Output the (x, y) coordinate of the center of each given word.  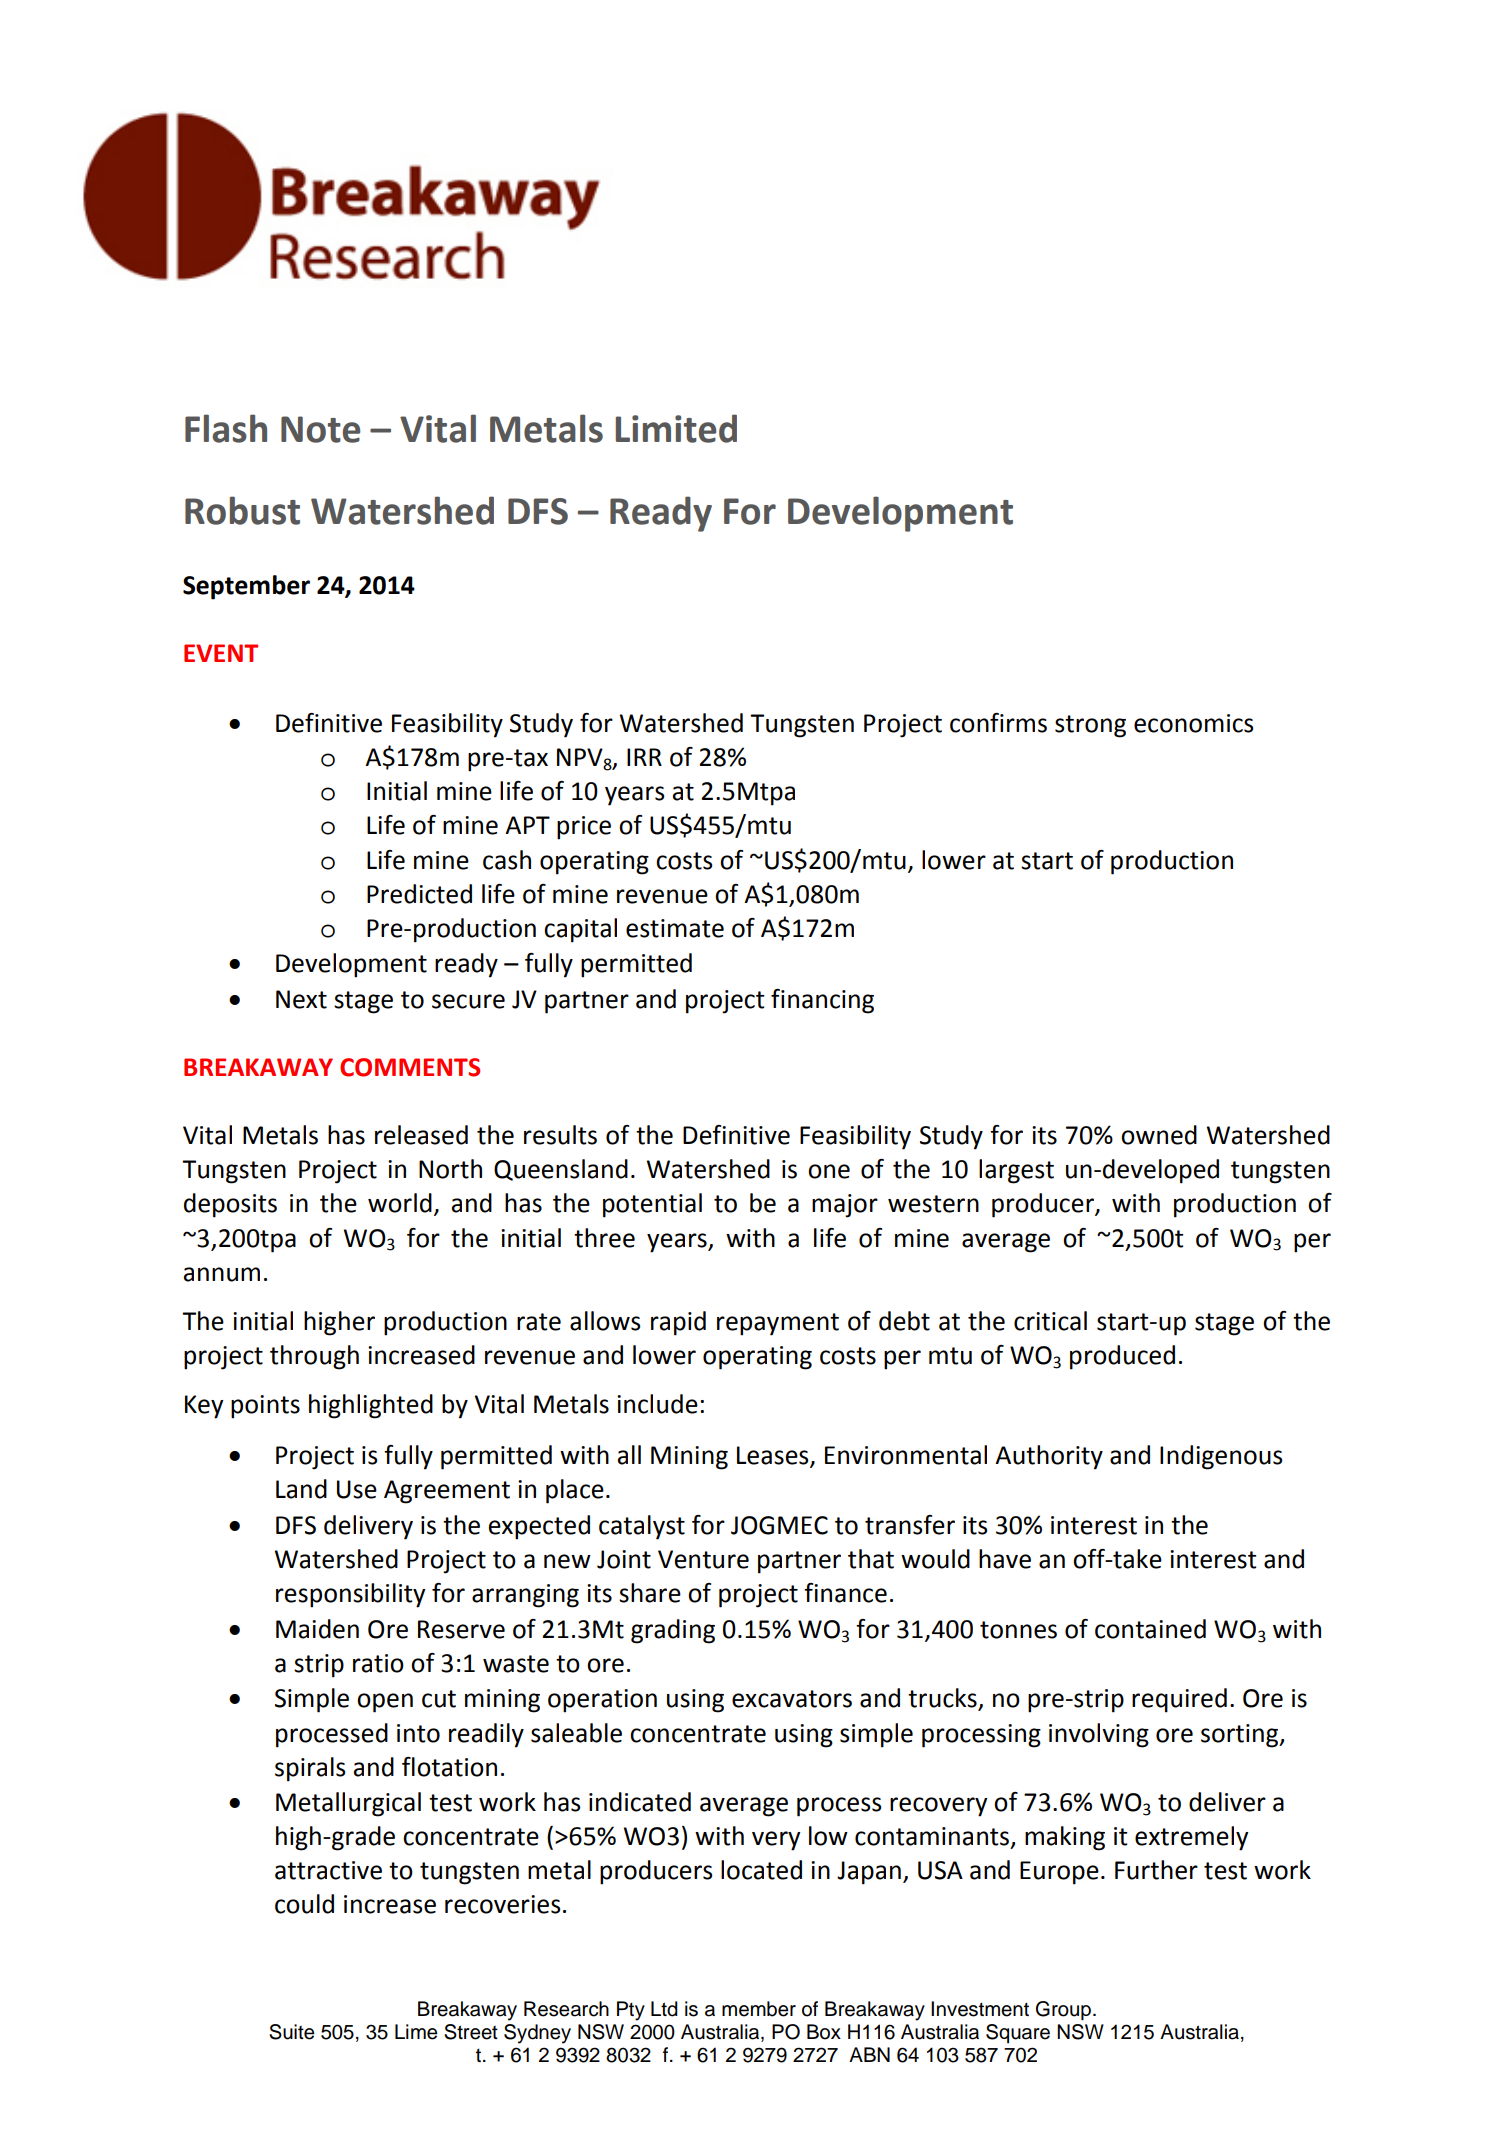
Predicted (419, 894)
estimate (675, 928)
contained (1150, 1629)
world (400, 1203)
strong (1090, 726)
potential (652, 1205)
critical (1050, 1321)
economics (1194, 723)
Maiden (317, 1629)
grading (673, 1631)
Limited (676, 428)
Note (320, 429)
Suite (291, 2032)
